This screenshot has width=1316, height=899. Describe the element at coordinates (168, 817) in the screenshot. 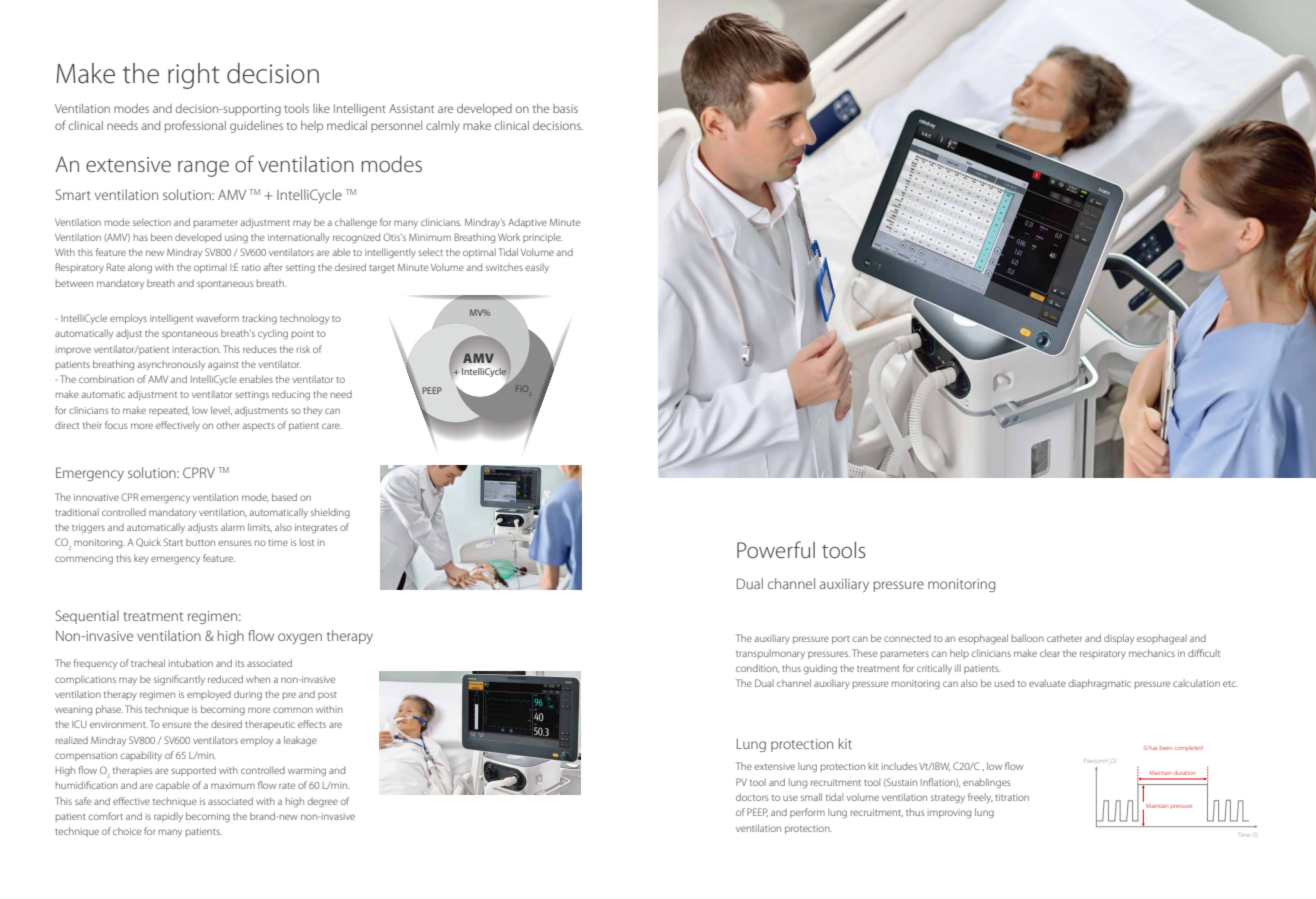

I see `rapidly` at that location.
